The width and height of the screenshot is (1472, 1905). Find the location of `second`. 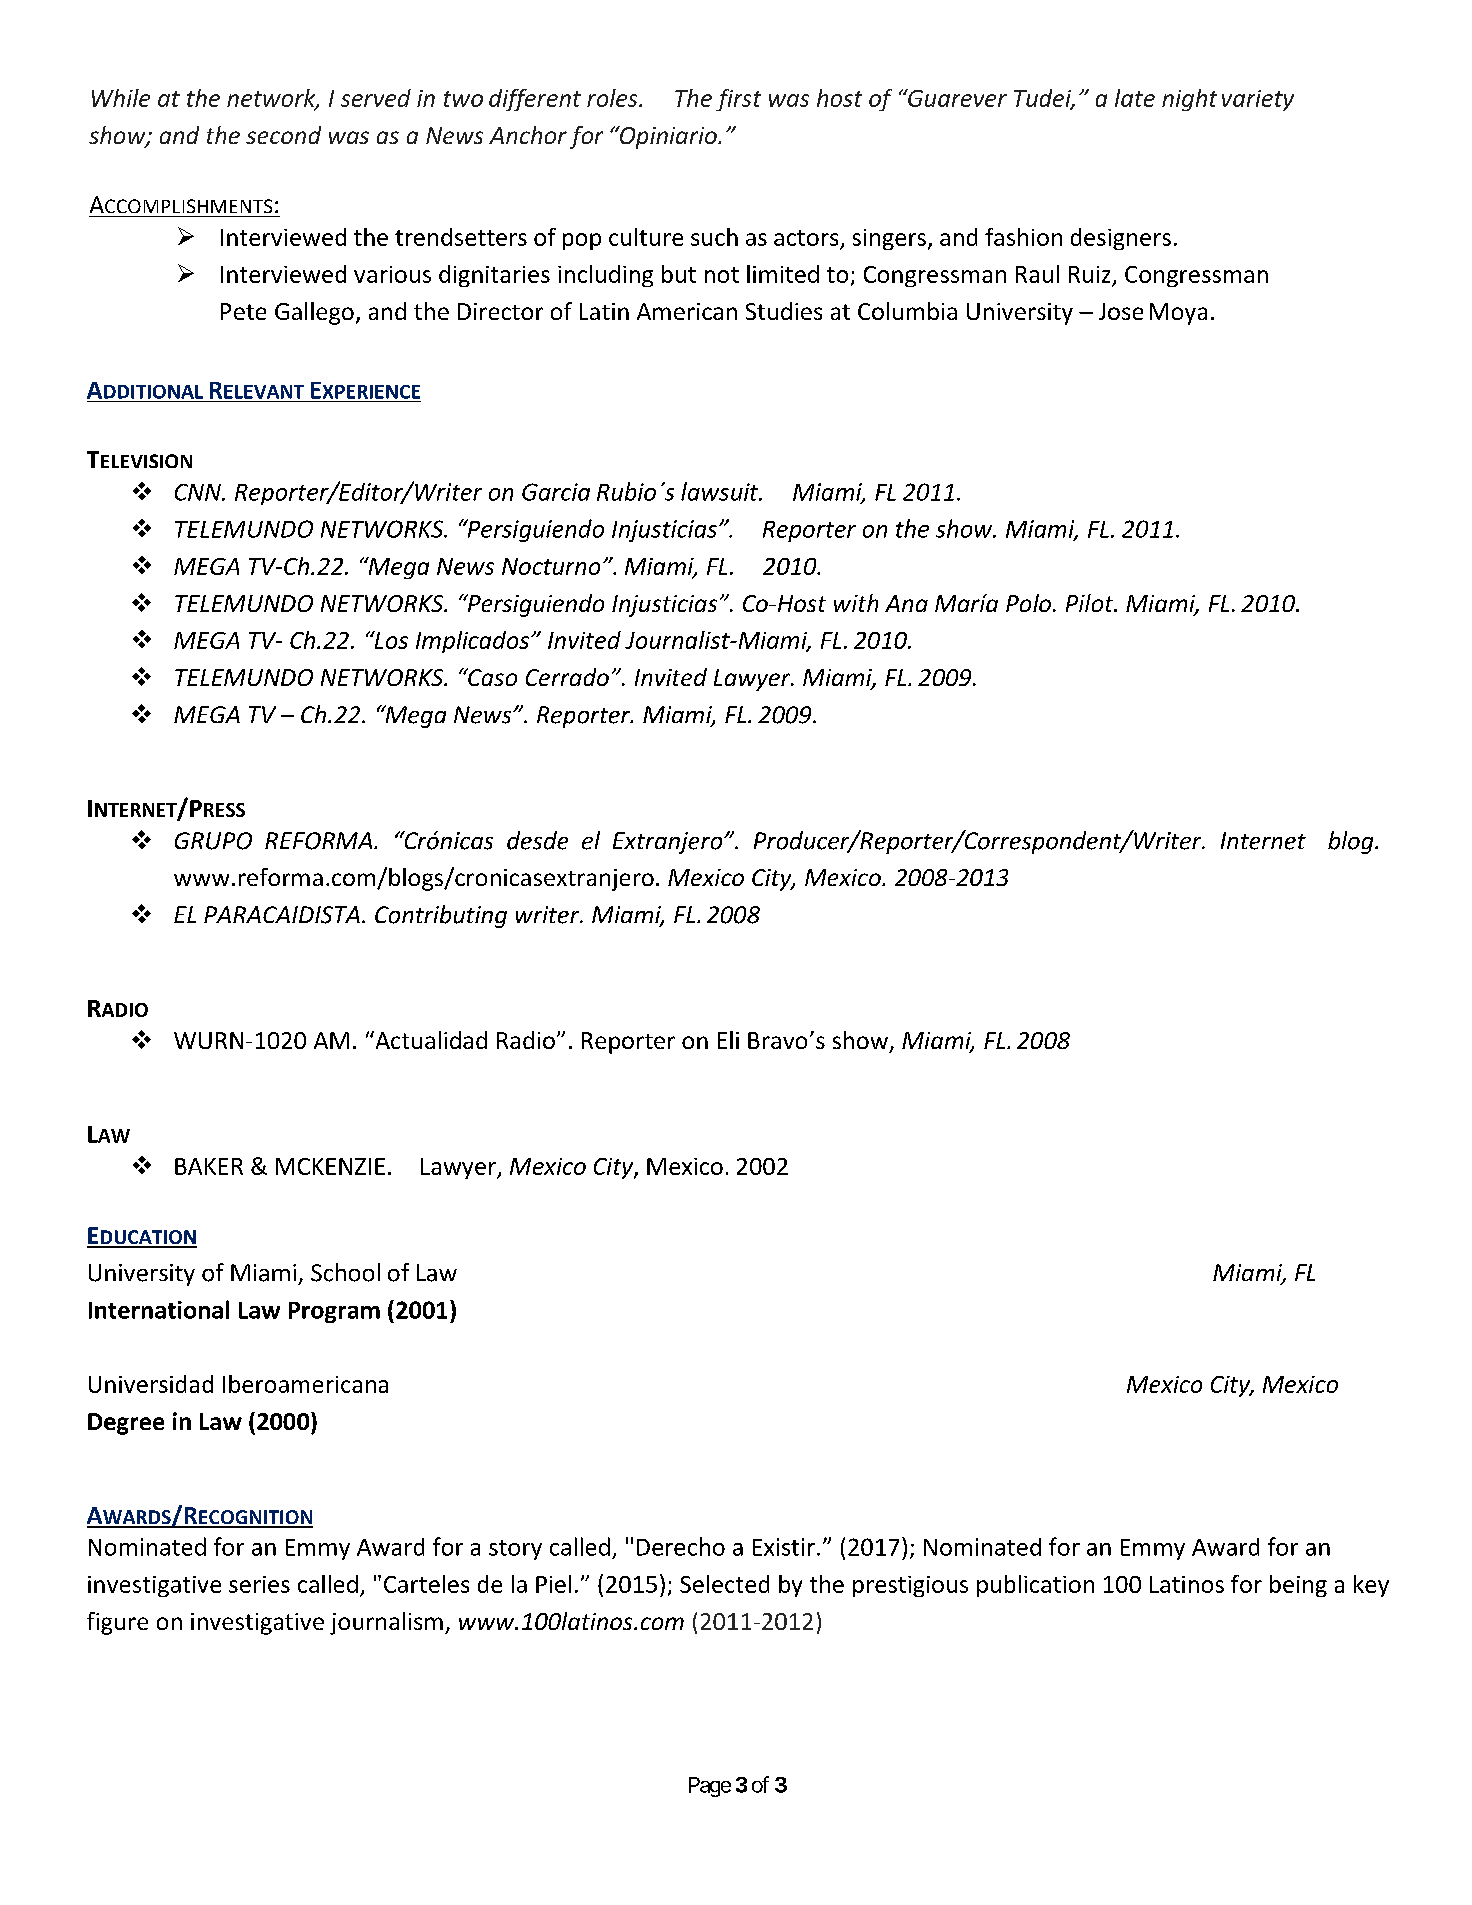

second is located at coordinates (283, 135).
